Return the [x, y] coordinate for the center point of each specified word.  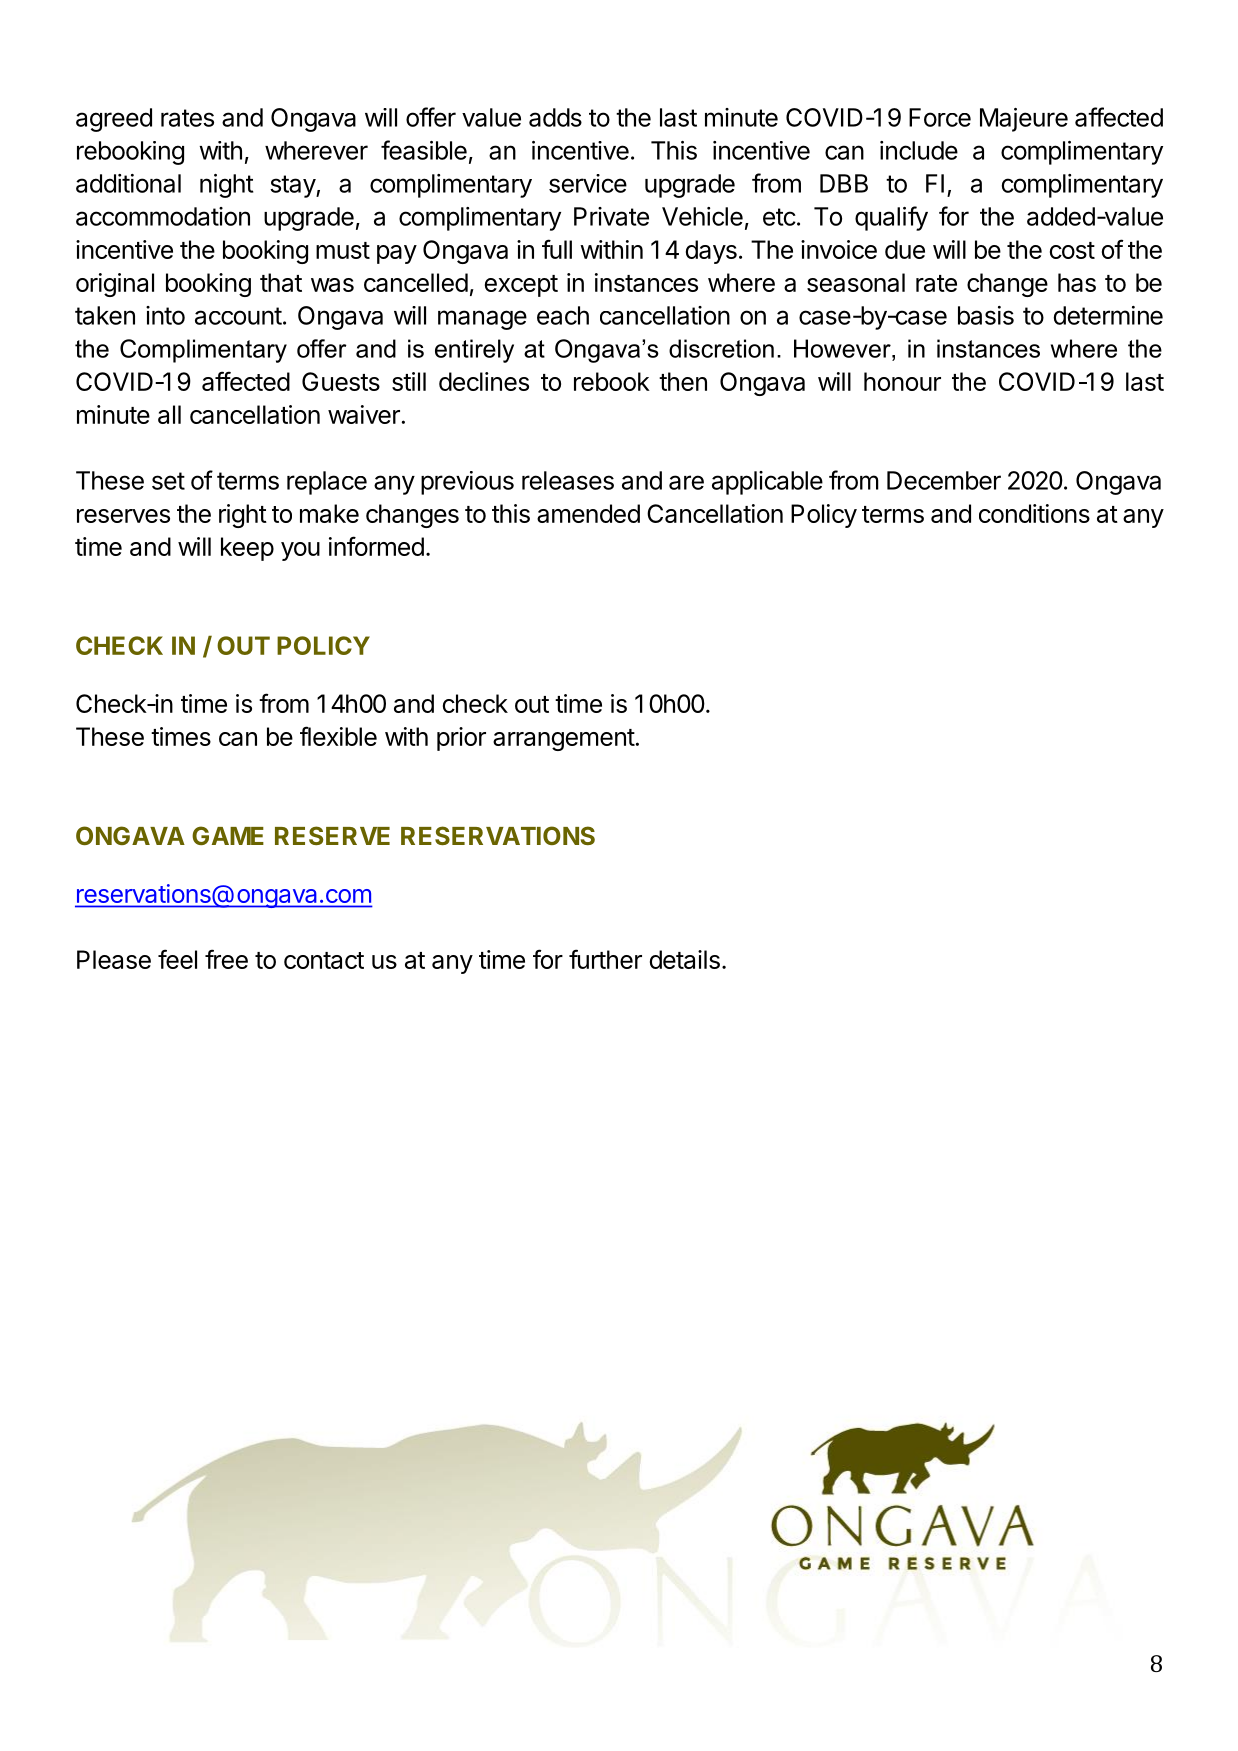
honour [902, 381]
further [605, 959]
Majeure [1024, 120]
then [683, 381]
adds [555, 117]
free [226, 959]
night [227, 186]
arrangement [564, 740]
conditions [1034, 513]
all [169, 414]
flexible [338, 736]
